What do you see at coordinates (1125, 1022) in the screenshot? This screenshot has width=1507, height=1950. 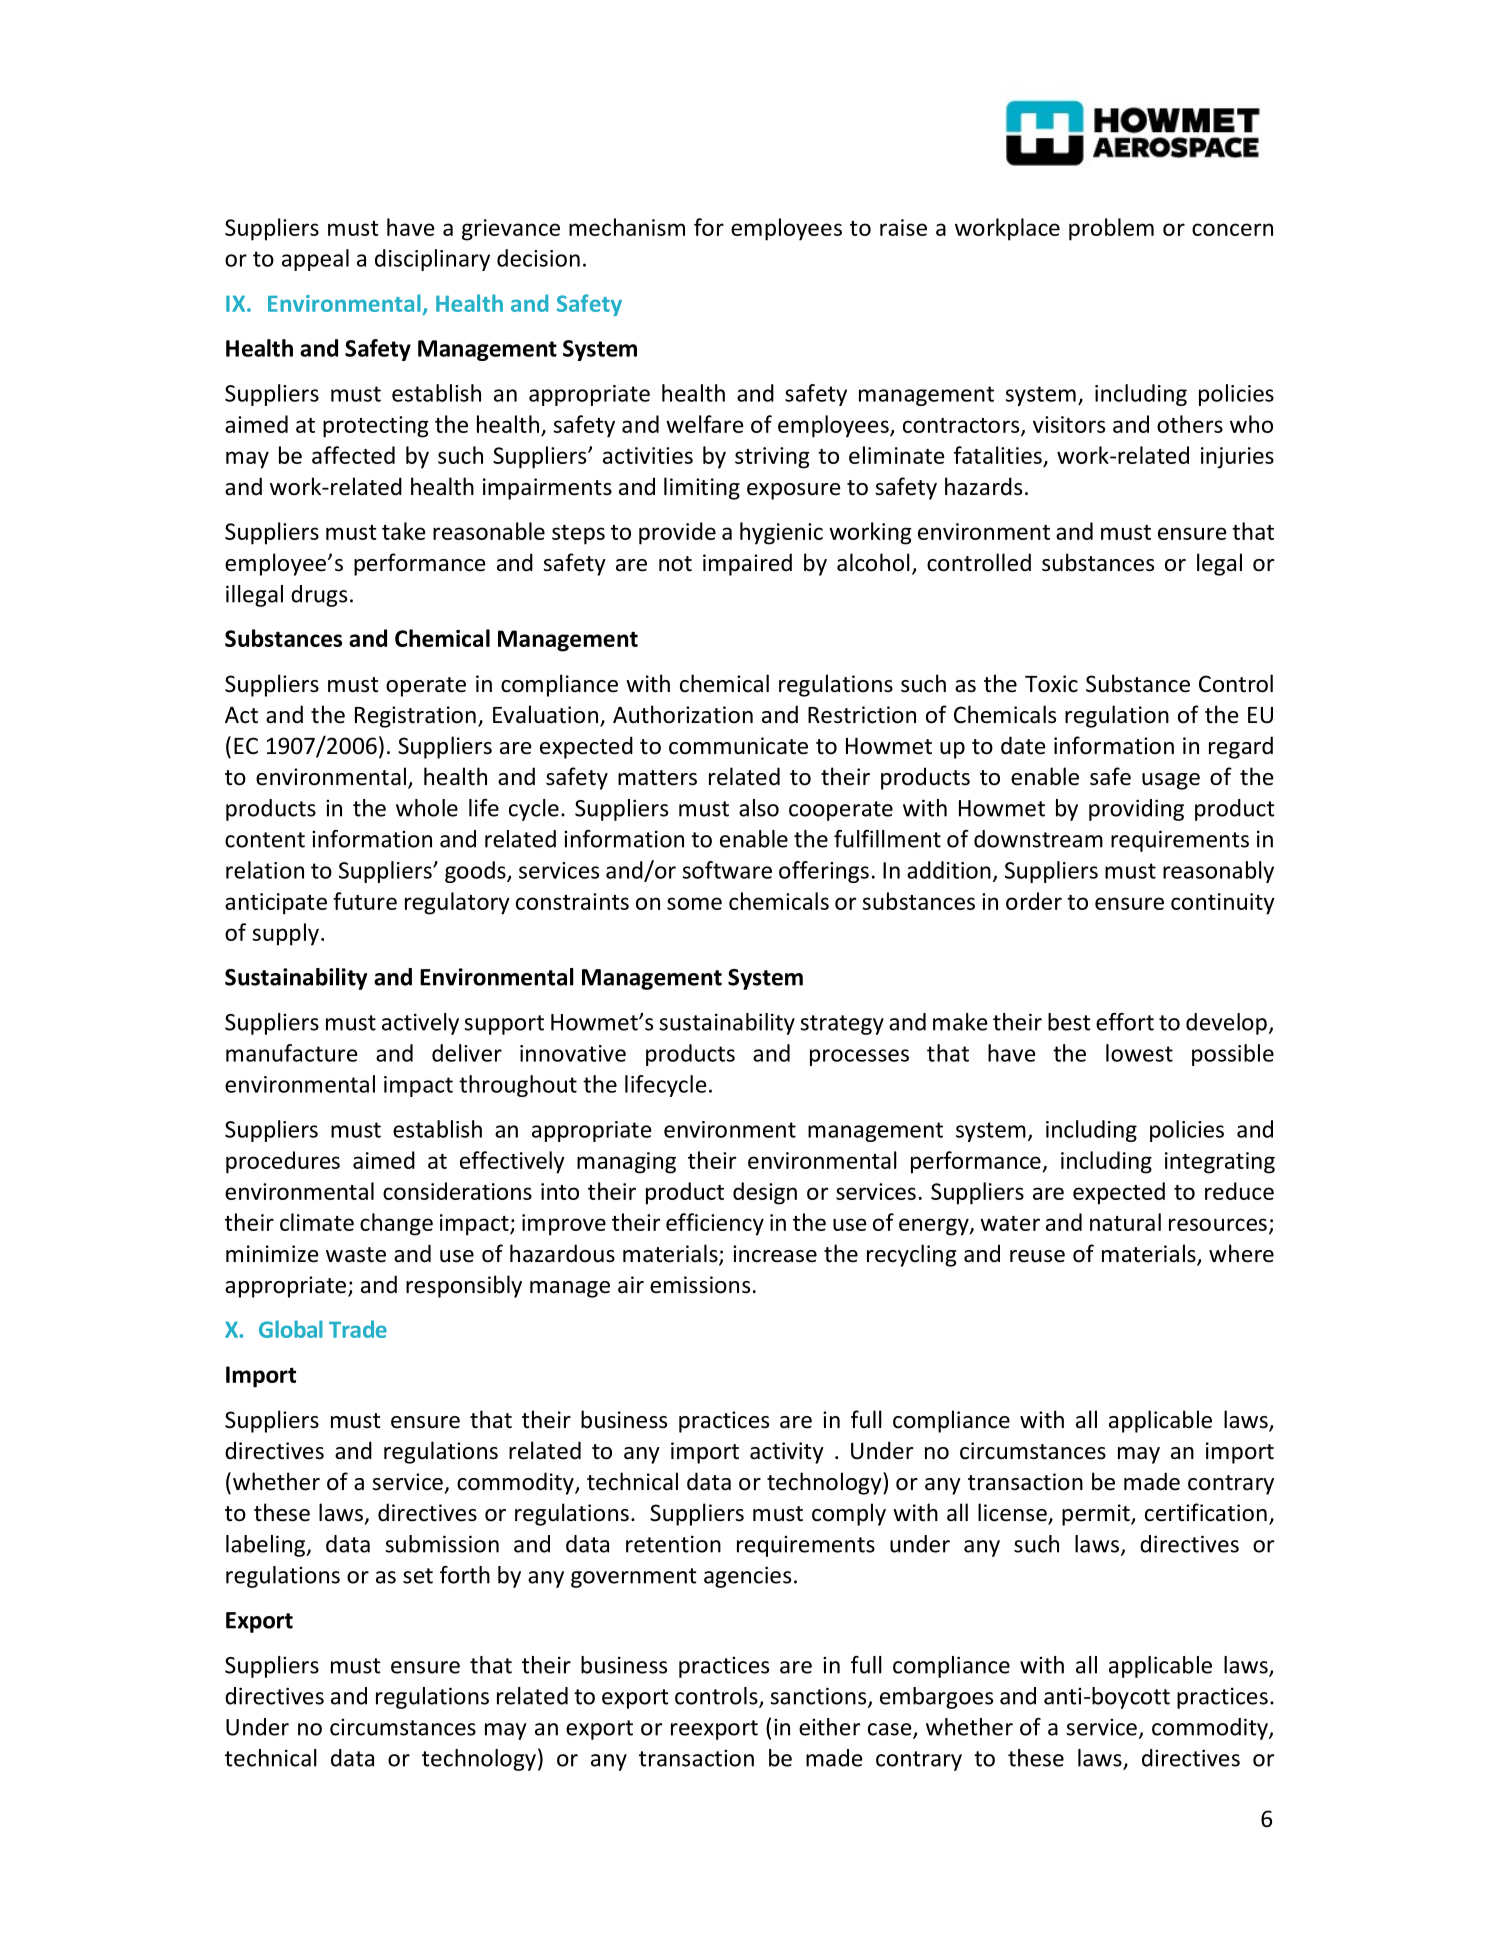 I see `effort` at bounding box center [1125, 1022].
